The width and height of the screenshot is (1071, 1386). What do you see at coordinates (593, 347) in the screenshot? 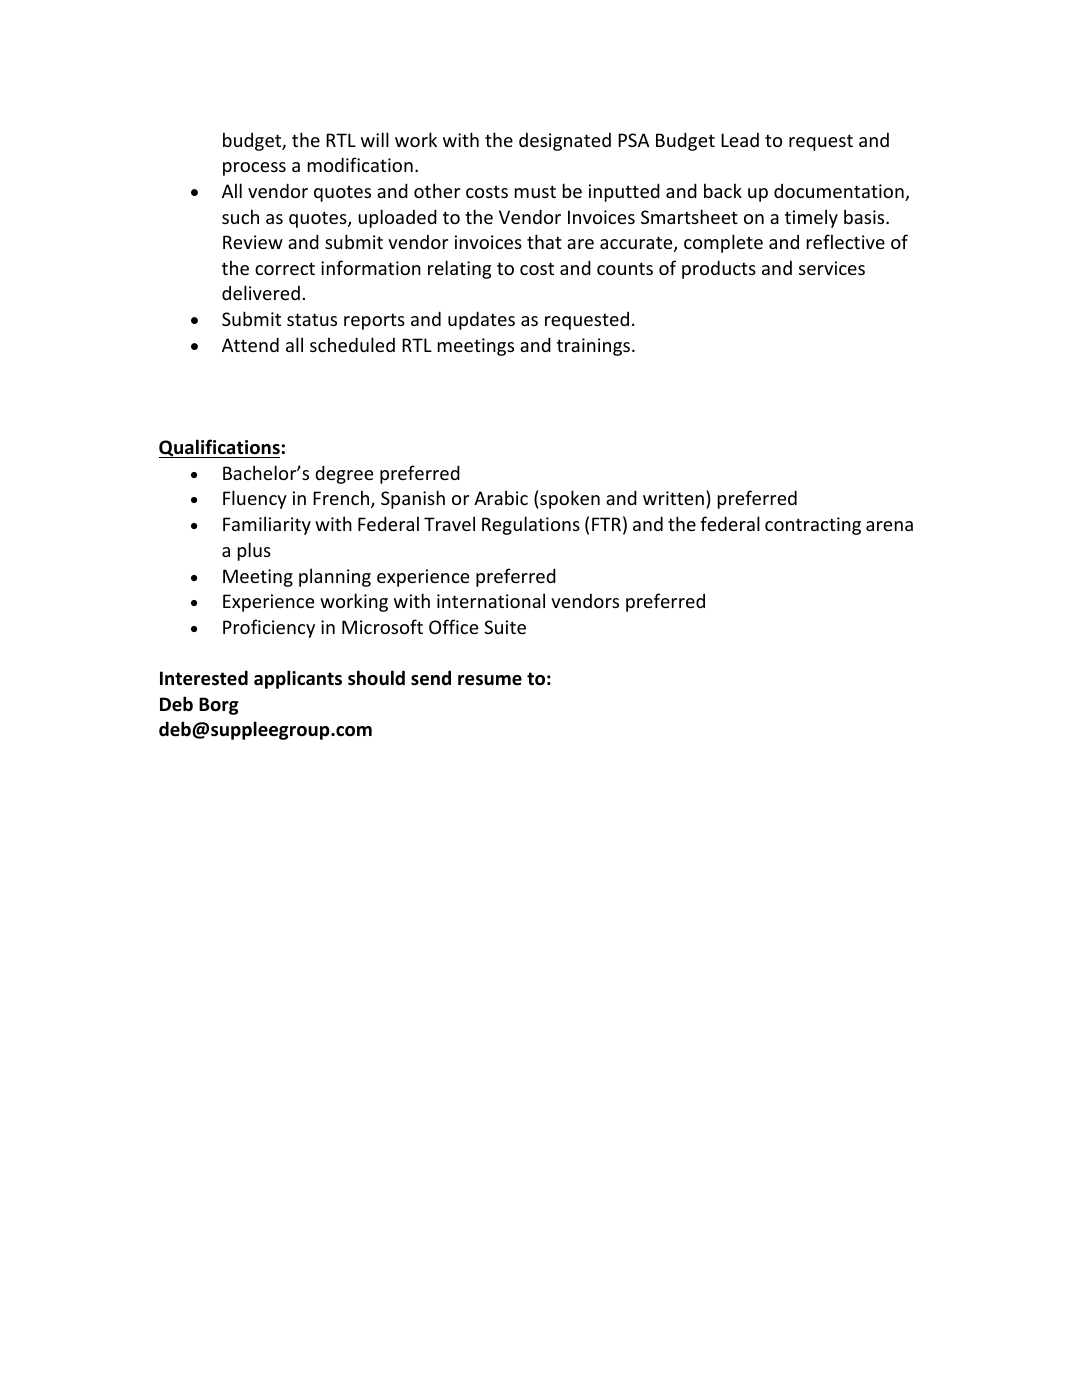
I see `trainings` at bounding box center [593, 347].
